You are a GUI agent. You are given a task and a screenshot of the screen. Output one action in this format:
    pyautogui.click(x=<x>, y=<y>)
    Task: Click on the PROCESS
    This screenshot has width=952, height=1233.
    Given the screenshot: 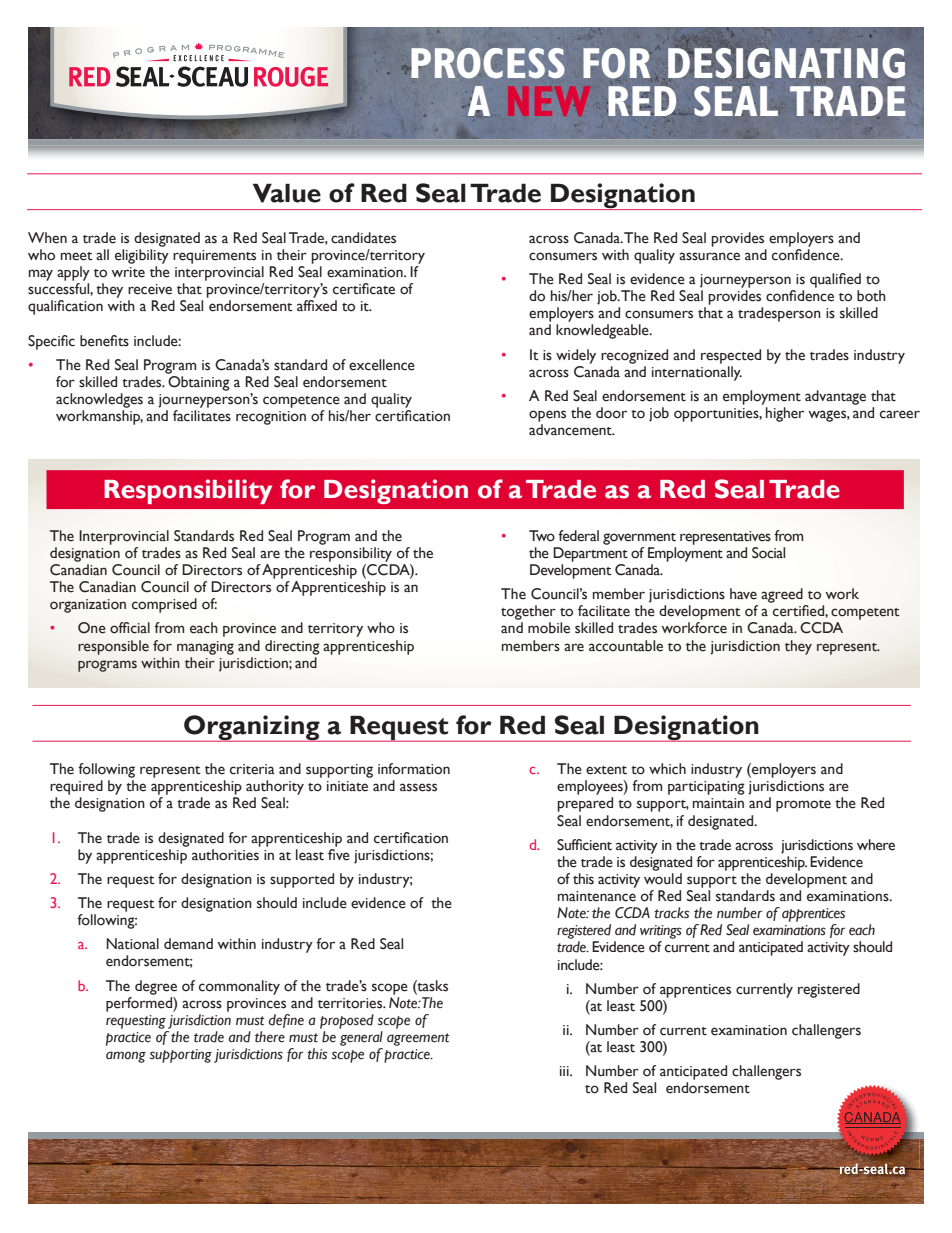 What is the action you would take?
    pyautogui.click(x=487, y=63)
